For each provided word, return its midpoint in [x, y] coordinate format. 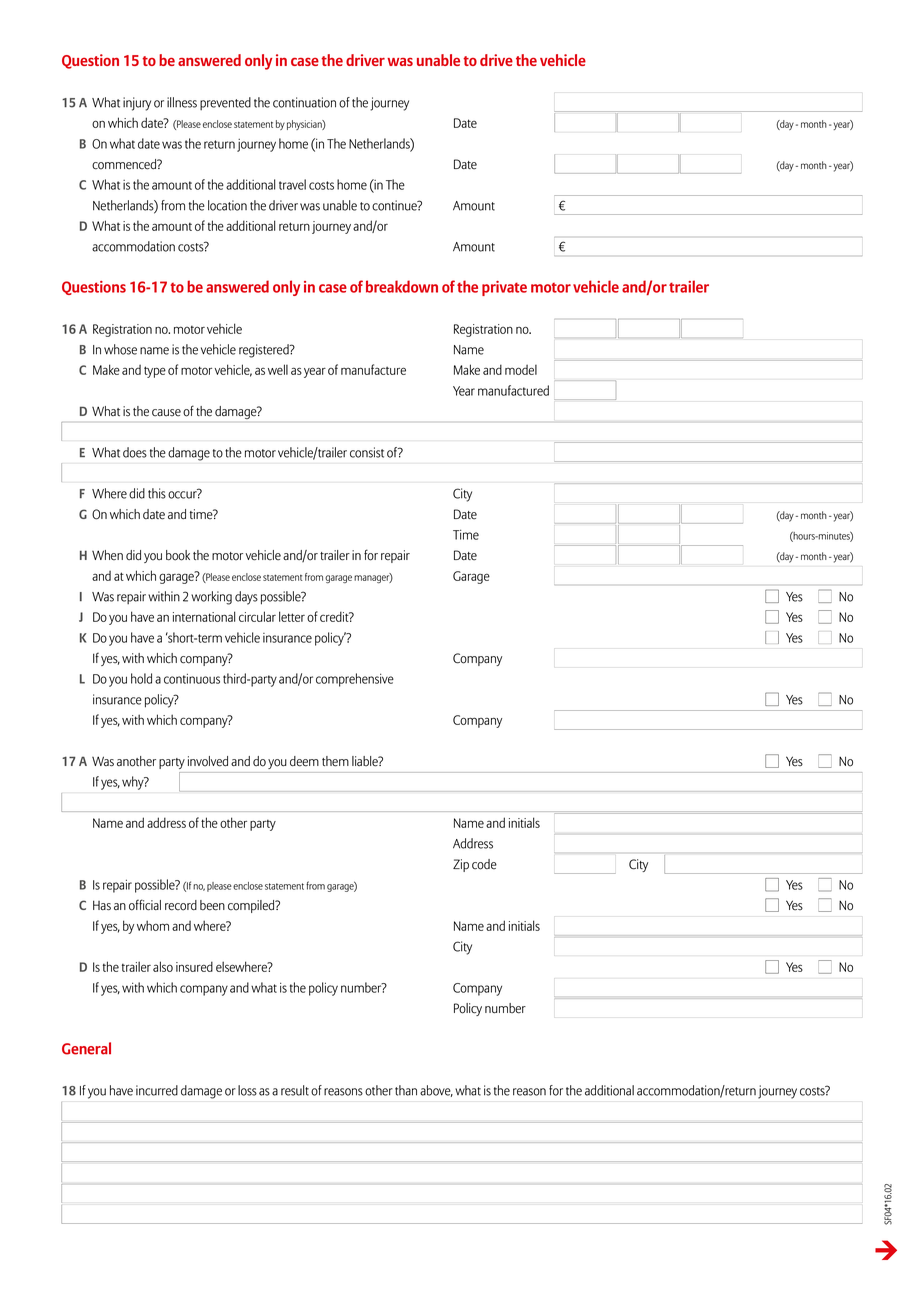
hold [141, 678]
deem [304, 761]
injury [137, 104]
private [504, 288]
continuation [304, 102]
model [521, 369]
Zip [461, 865]
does [135, 452]
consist [367, 452]
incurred [157, 1090]
